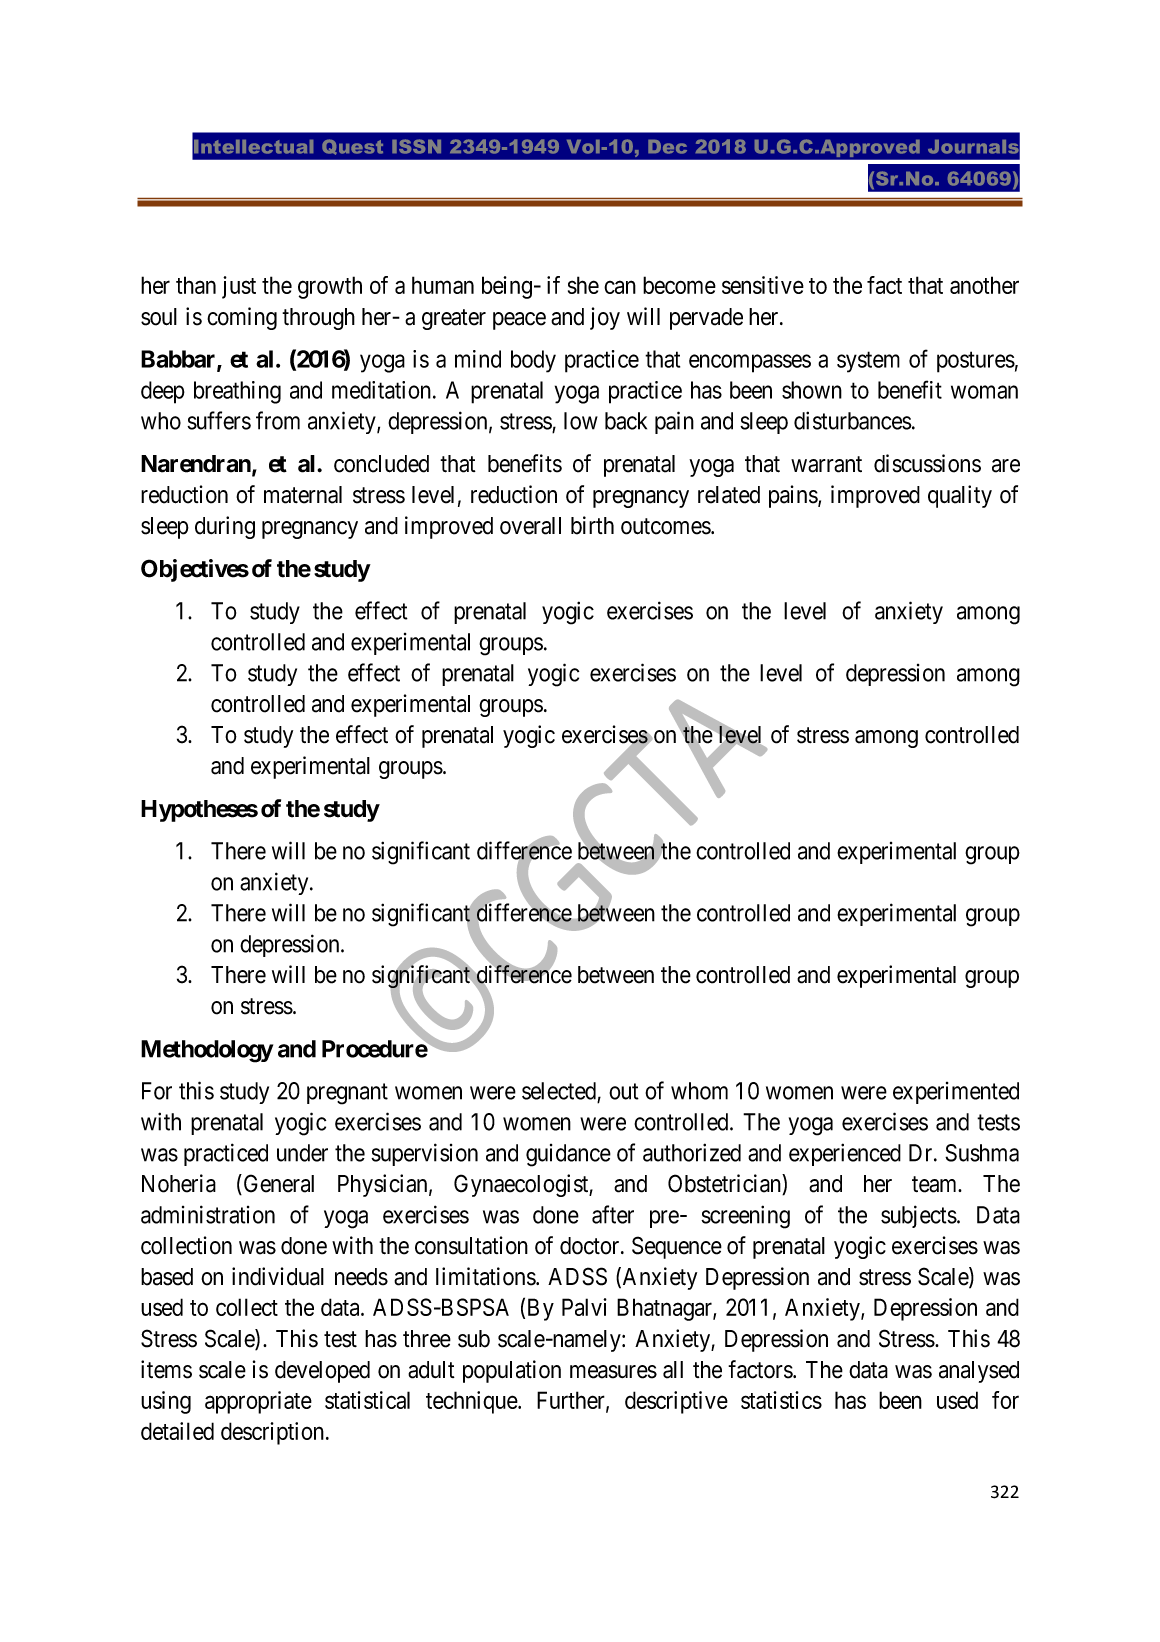 Image resolution: width=1160 pixels, height=1642 pixels. What do you see at coordinates (512, 1371) in the image?
I see `population` at bounding box center [512, 1371].
